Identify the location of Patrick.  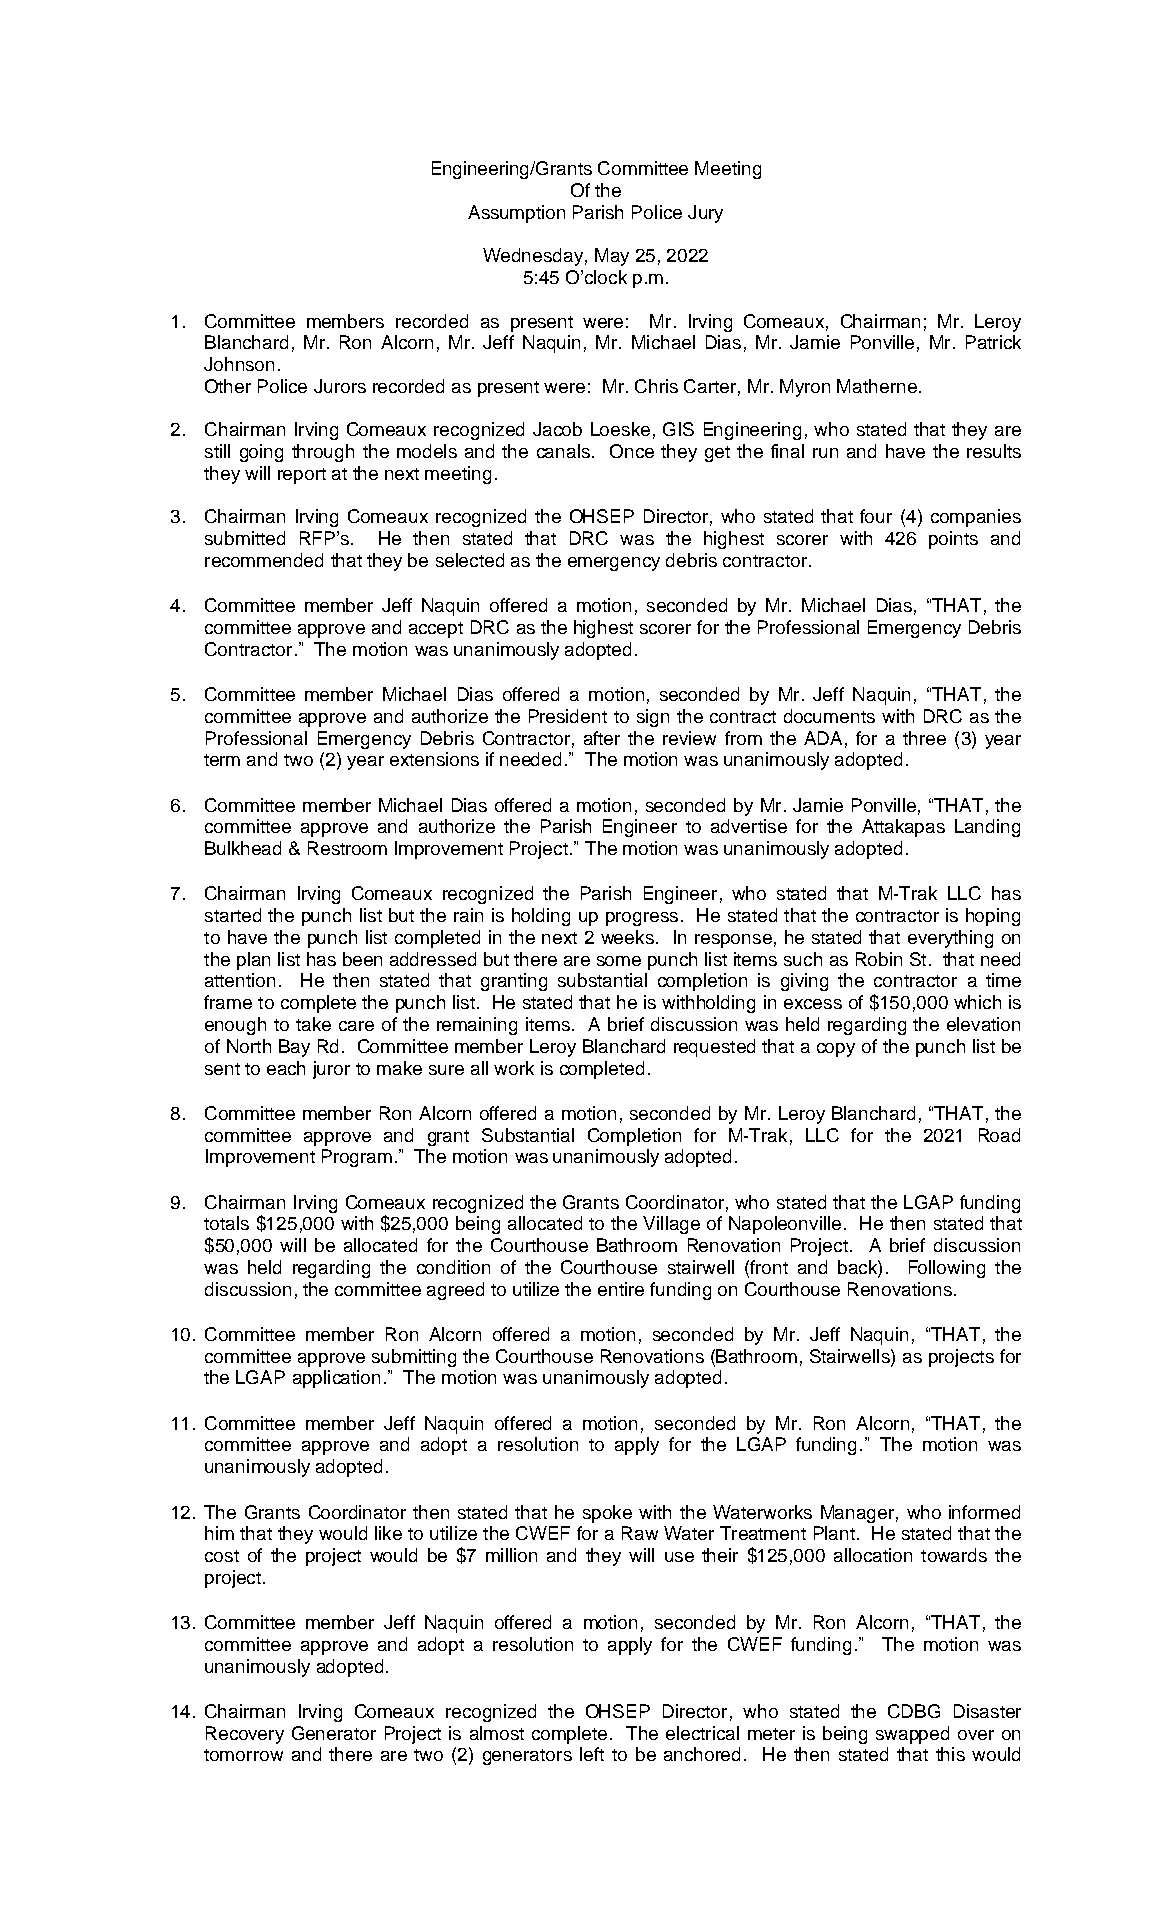
(993, 342).
